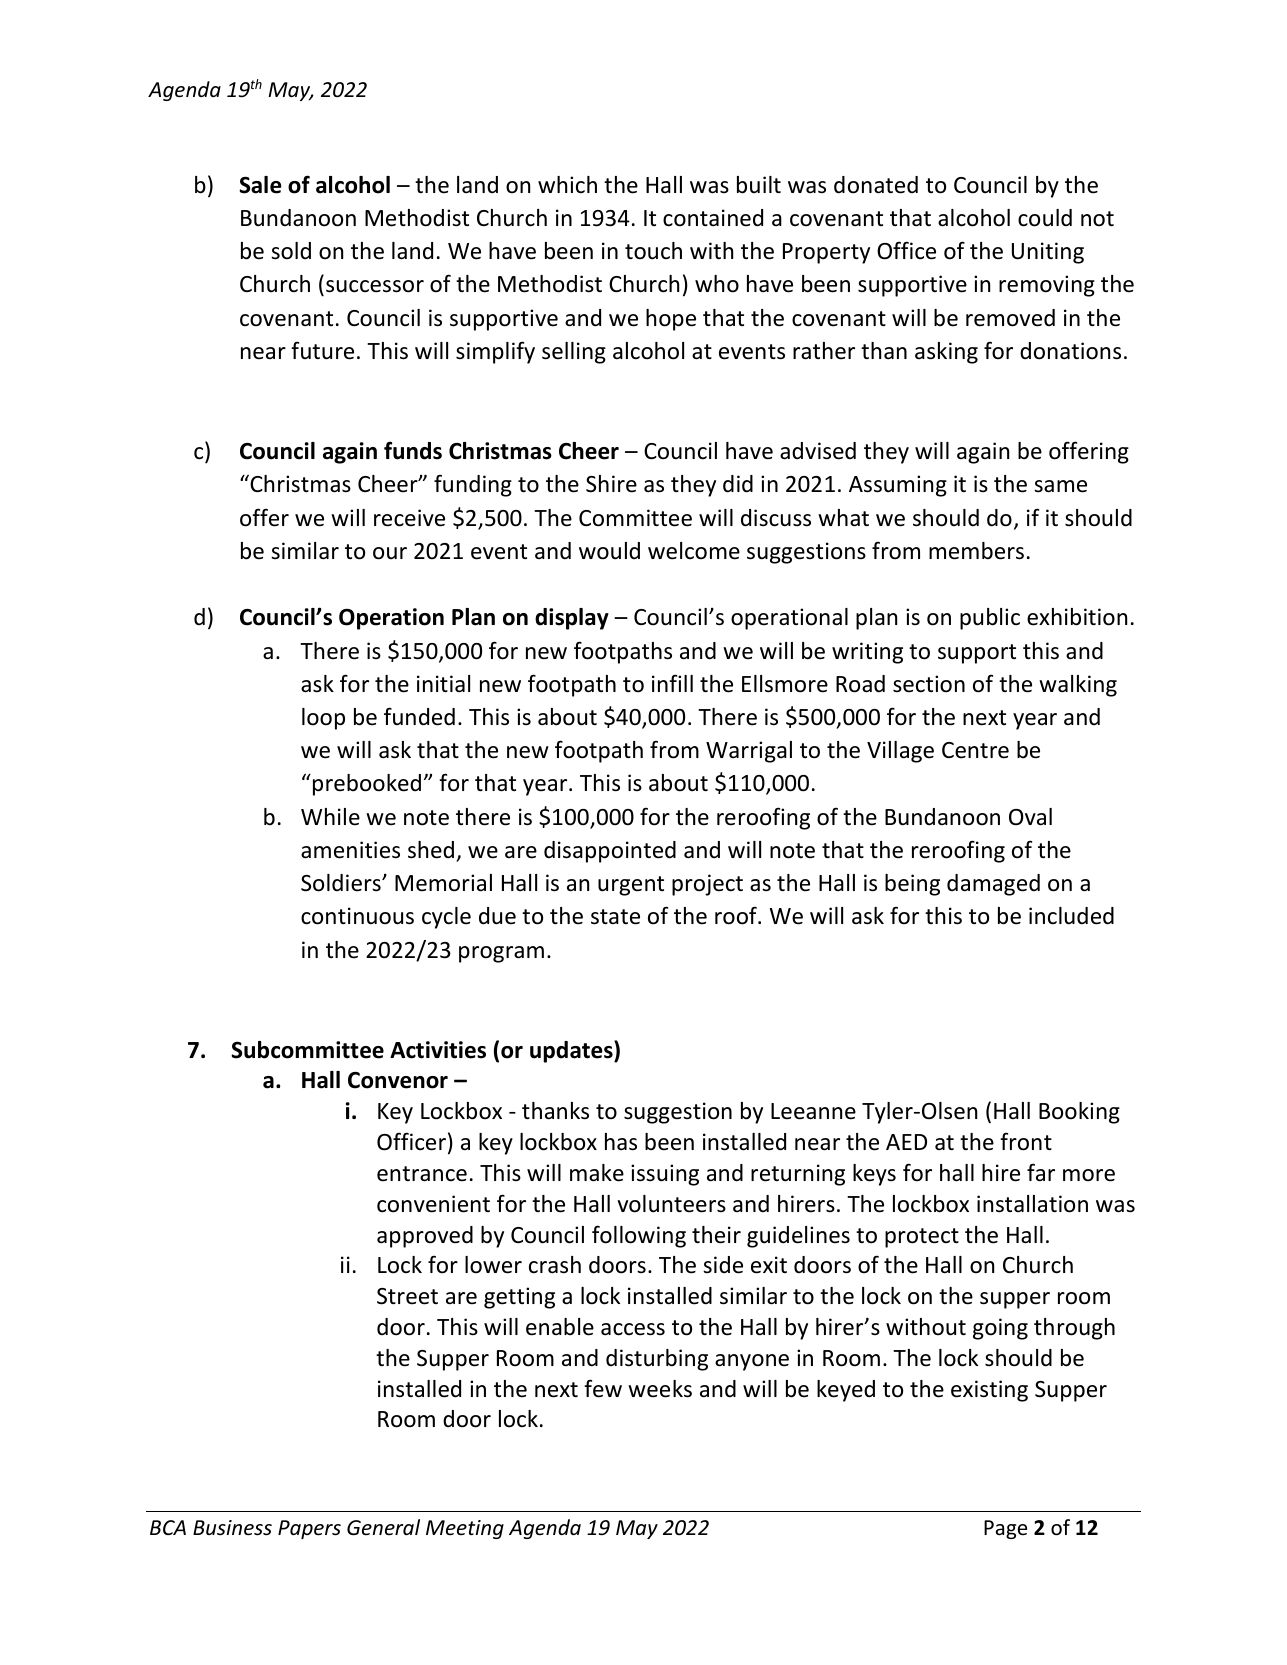 This page has height=1665, width=1287. I want to click on few, so click(603, 1388).
